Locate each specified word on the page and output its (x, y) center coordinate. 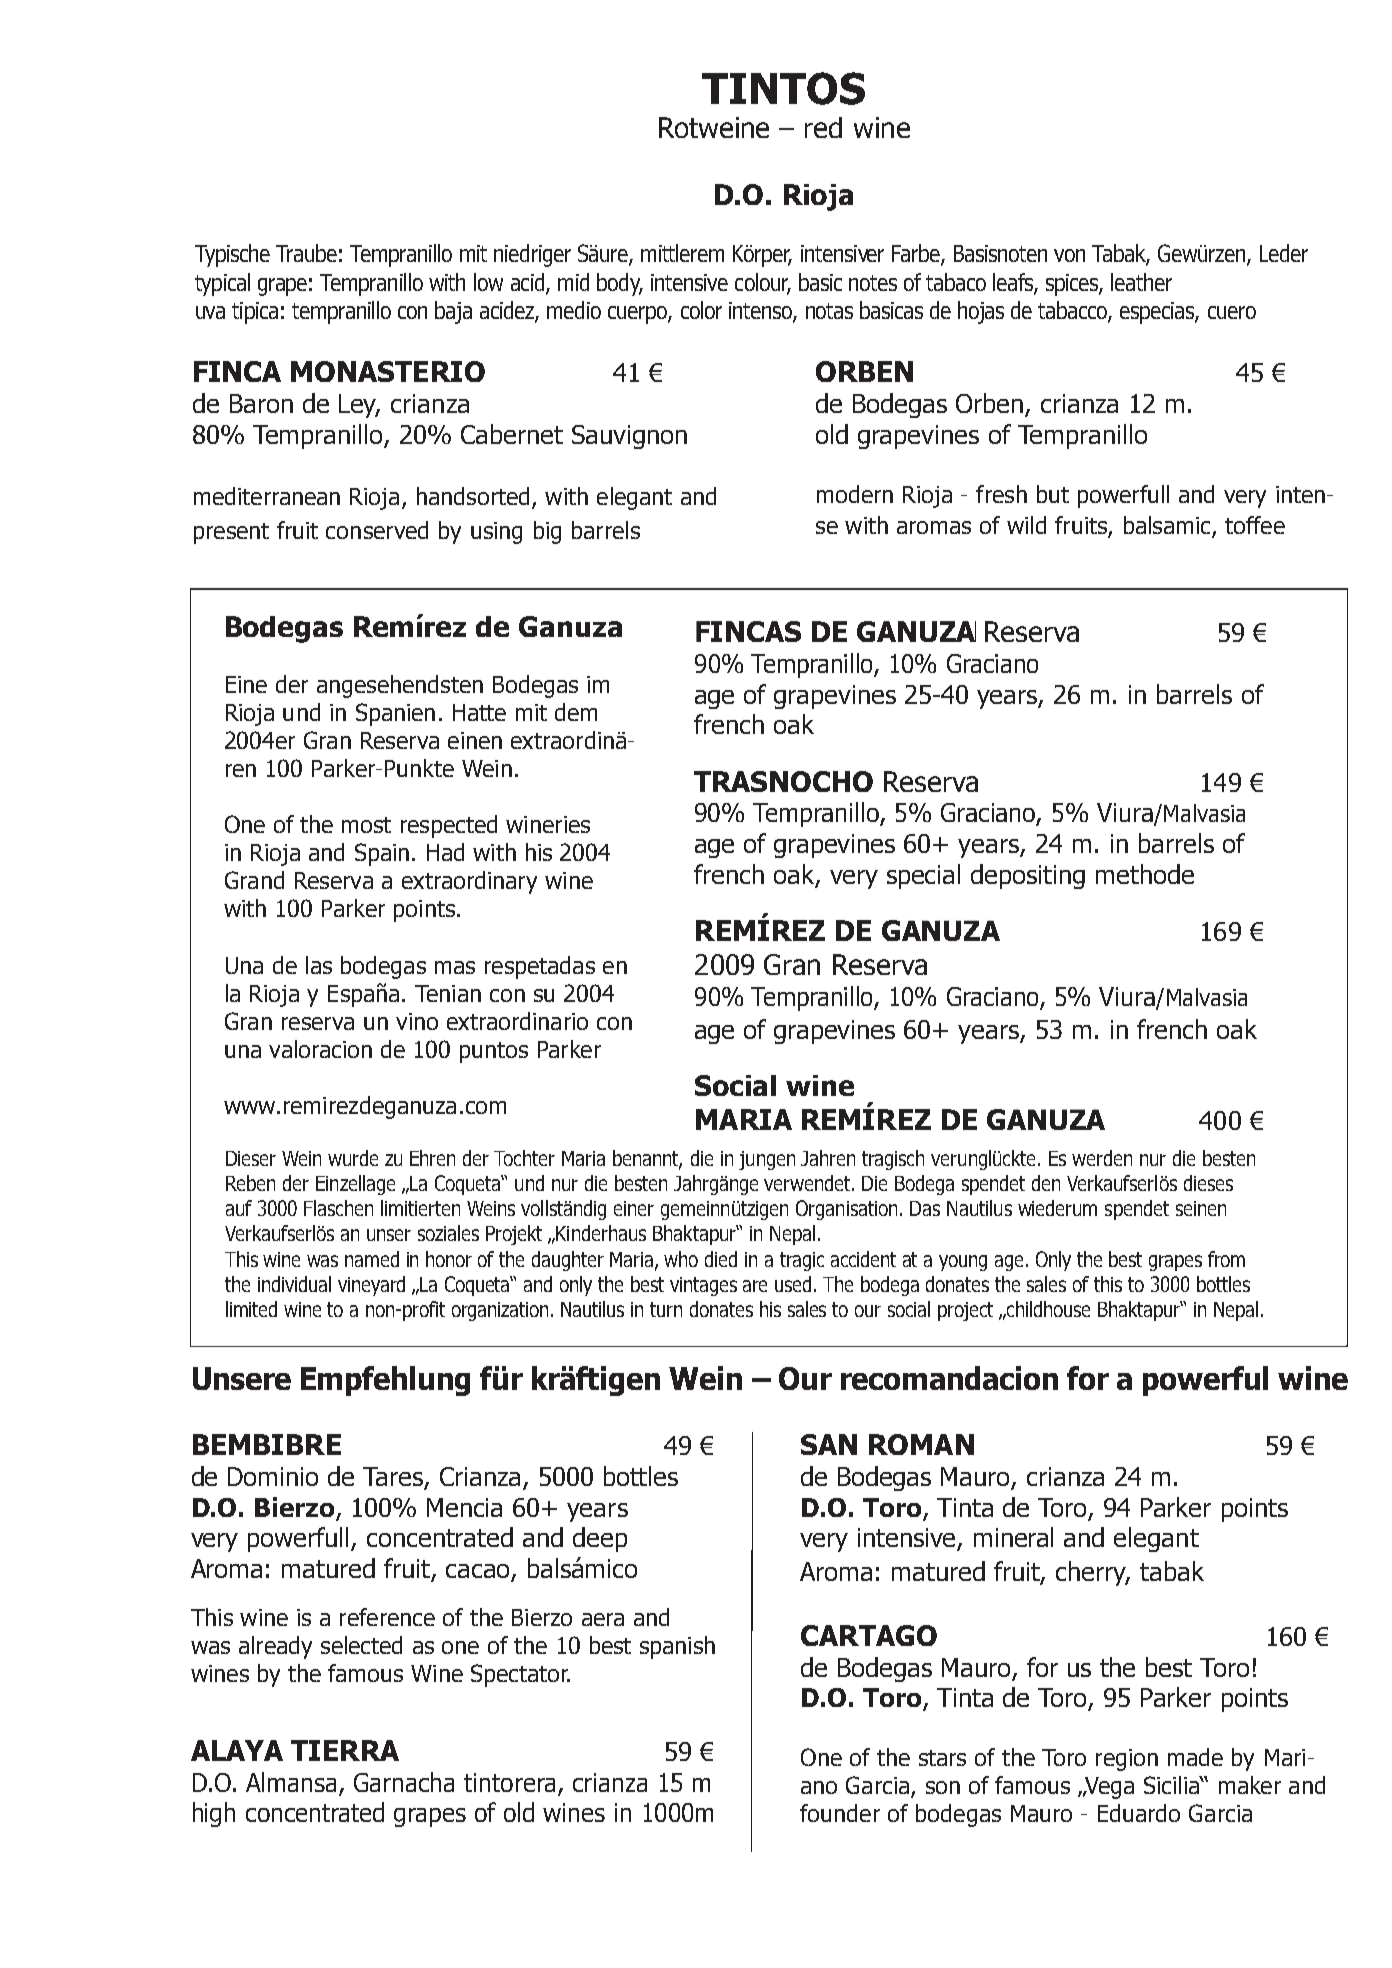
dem (576, 712)
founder (840, 1813)
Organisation (846, 1210)
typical (222, 284)
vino (417, 1021)
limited (251, 1309)
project (965, 1311)
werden (1102, 1158)
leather (1141, 282)
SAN (829, 1444)
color (701, 310)
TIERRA (345, 1750)
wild (1026, 525)
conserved (377, 530)
